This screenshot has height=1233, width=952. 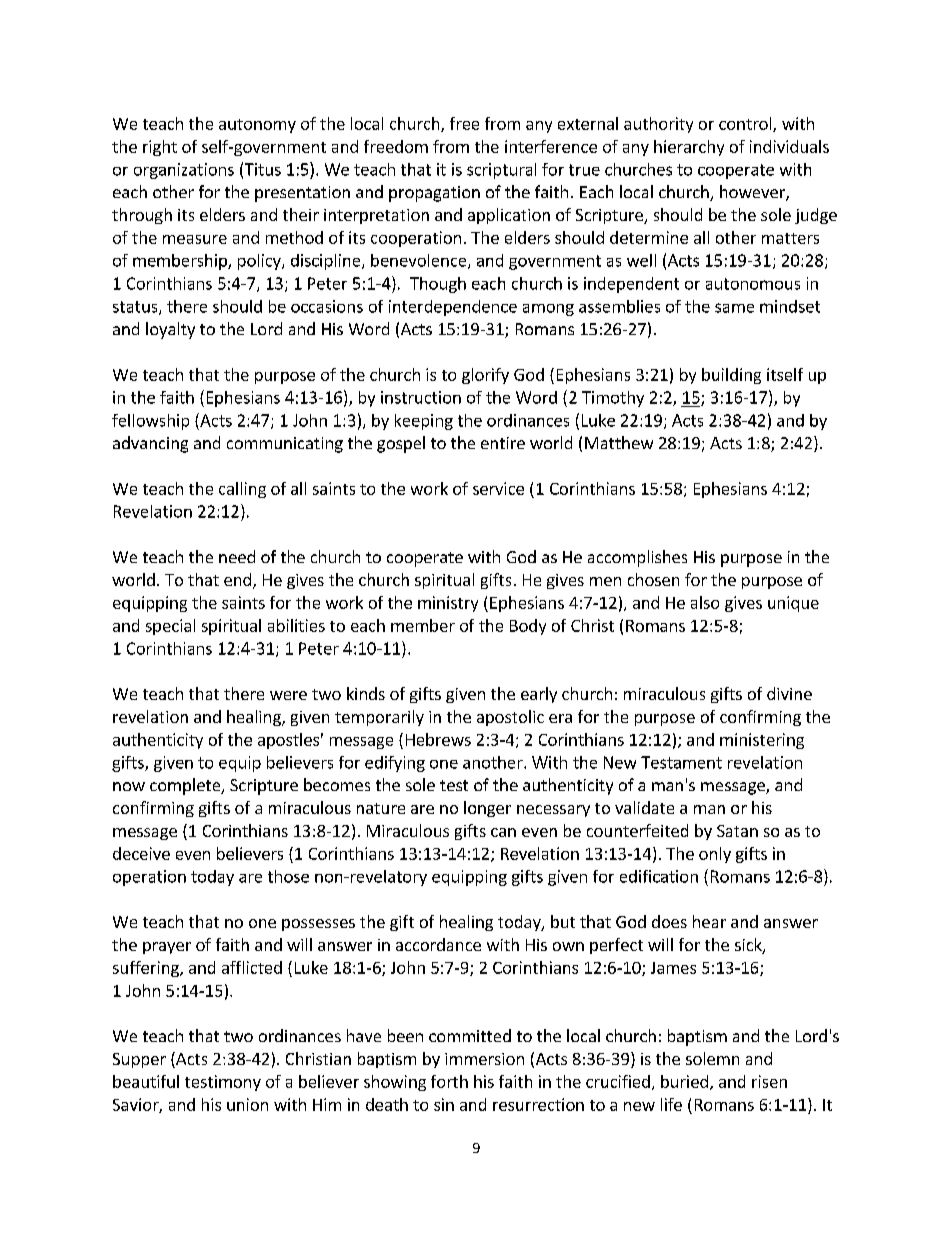 What do you see at coordinates (501, 171) in the screenshot?
I see `scriptural` at bounding box center [501, 171].
